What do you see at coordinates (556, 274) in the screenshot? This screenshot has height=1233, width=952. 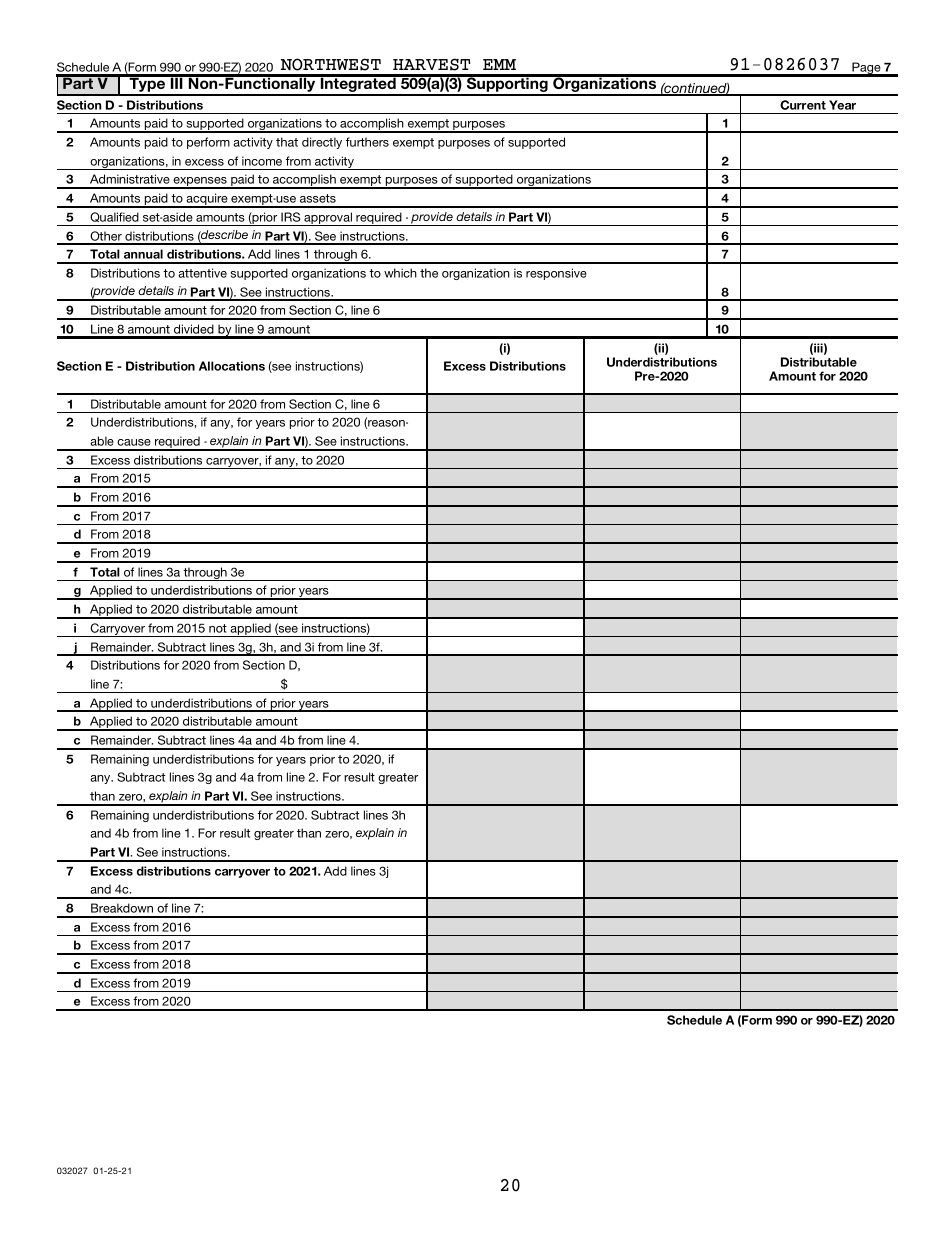 I see `responsive` at bounding box center [556, 274].
